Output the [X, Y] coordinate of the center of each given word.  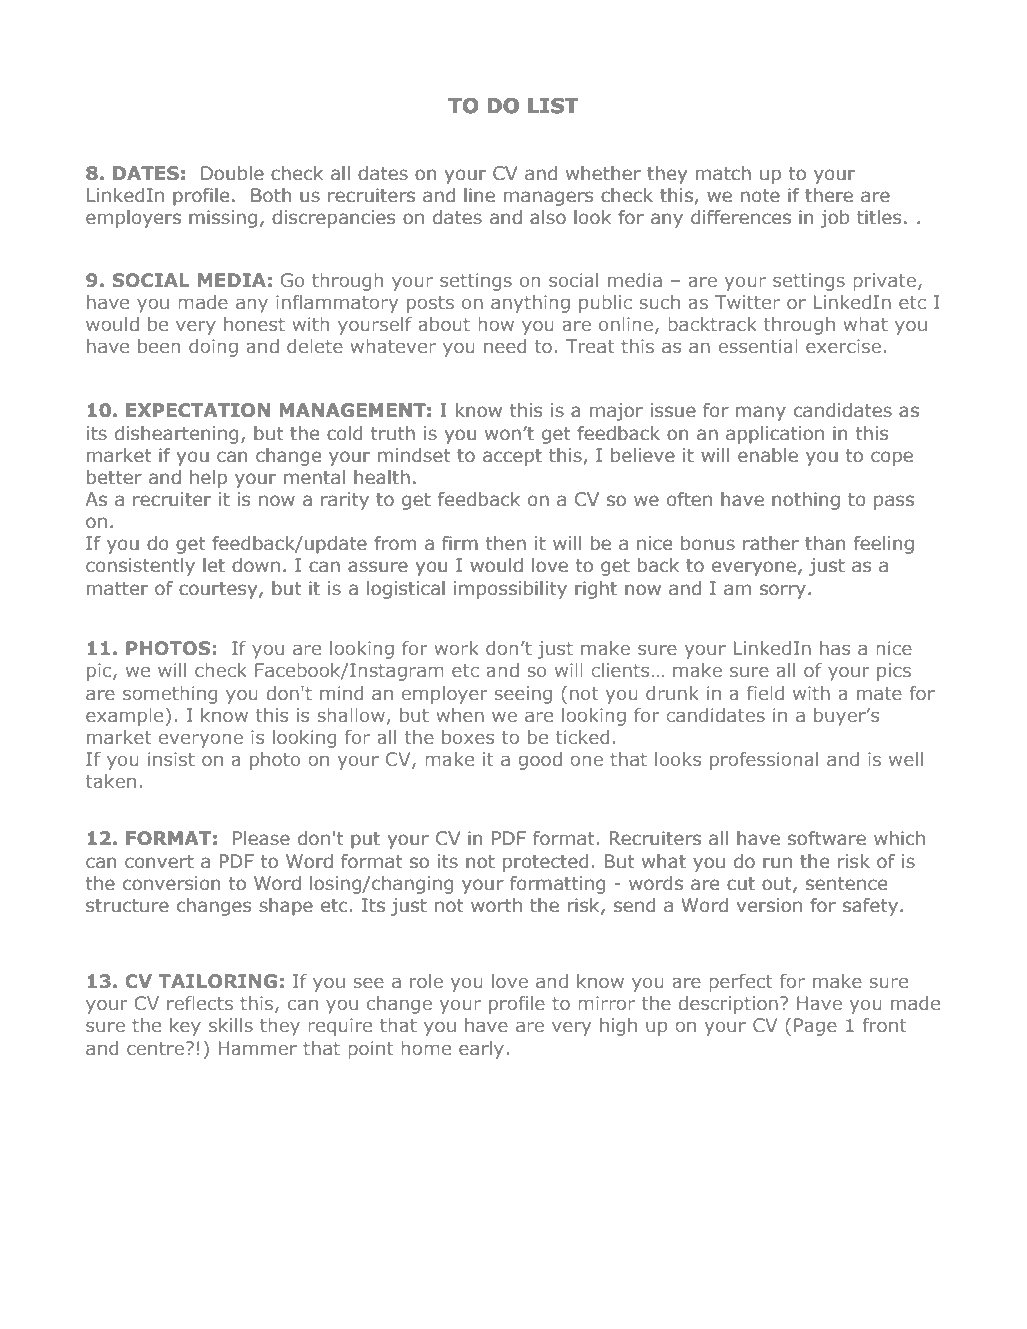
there [829, 195]
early [481, 1050]
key [185, 1027]
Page [815, 1027]
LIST [553, 106]
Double [232, 173]
